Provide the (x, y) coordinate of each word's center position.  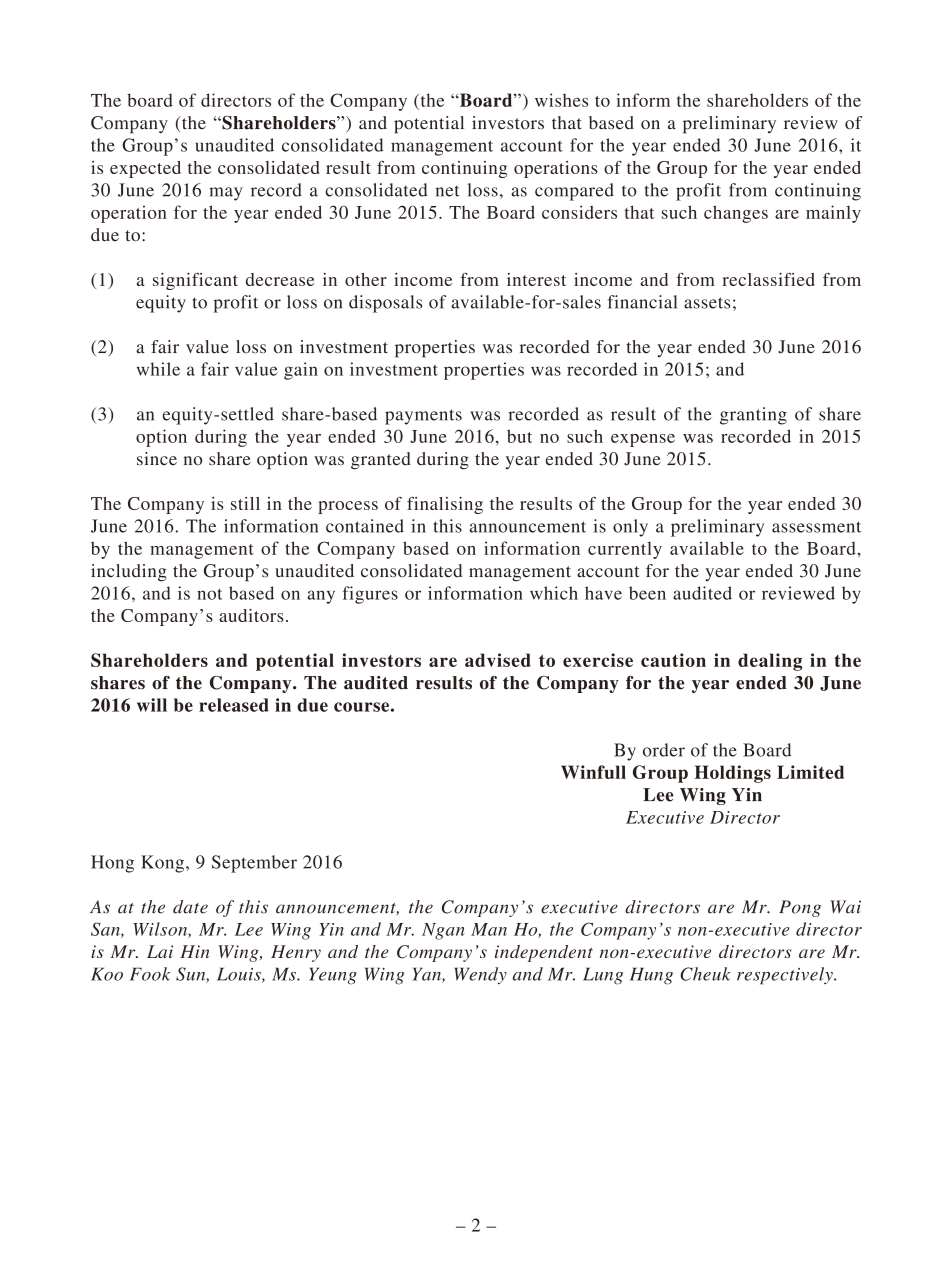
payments (423, 417)
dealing (770, 662)
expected (145, 169)
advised (498, 660)
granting (753, 416)
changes (736, 214)
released (234, 705)
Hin (194, 951)
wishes (561, 100)
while (158, 369)
